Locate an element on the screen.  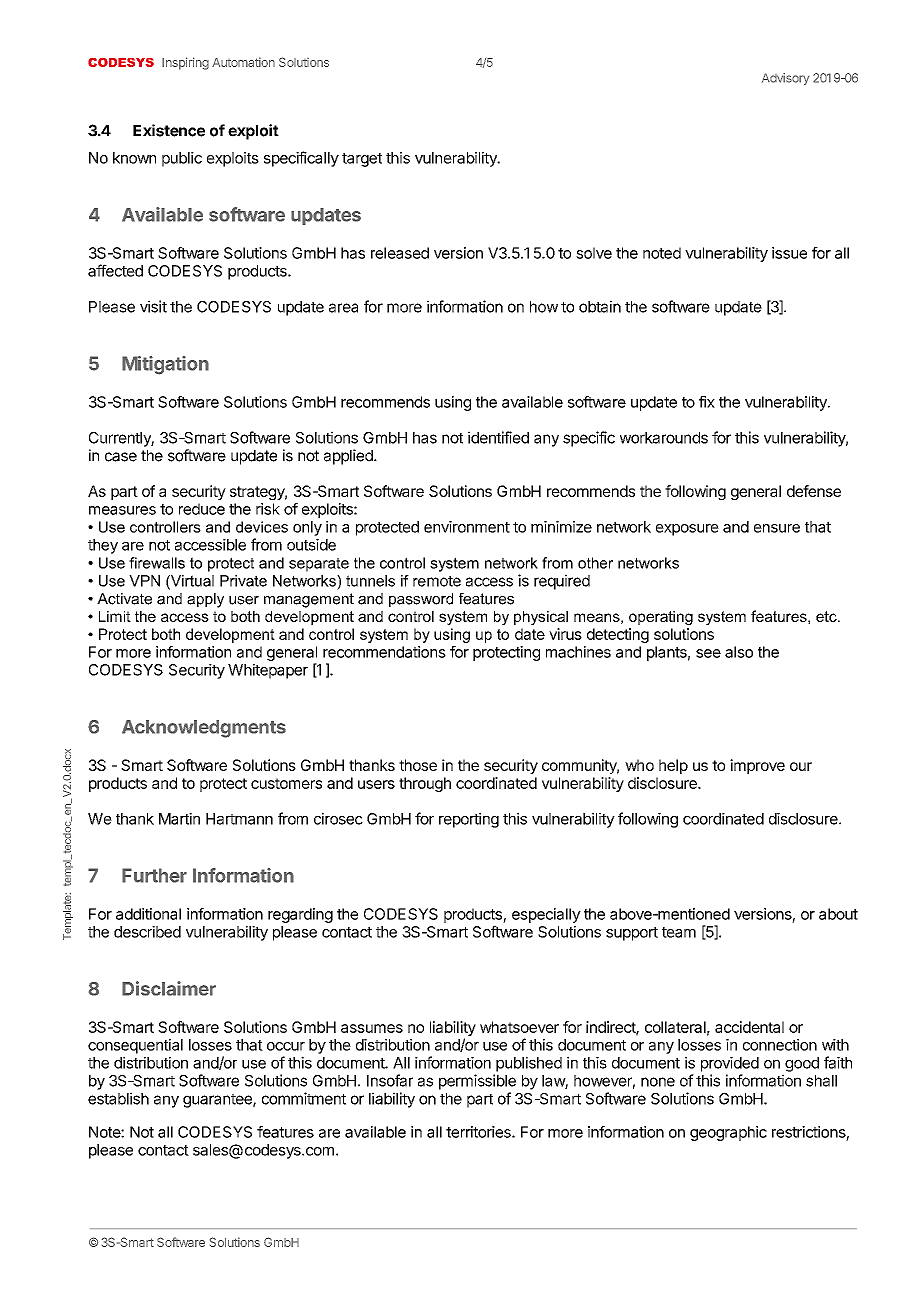
reduce is located at coordinates (202, 509).
